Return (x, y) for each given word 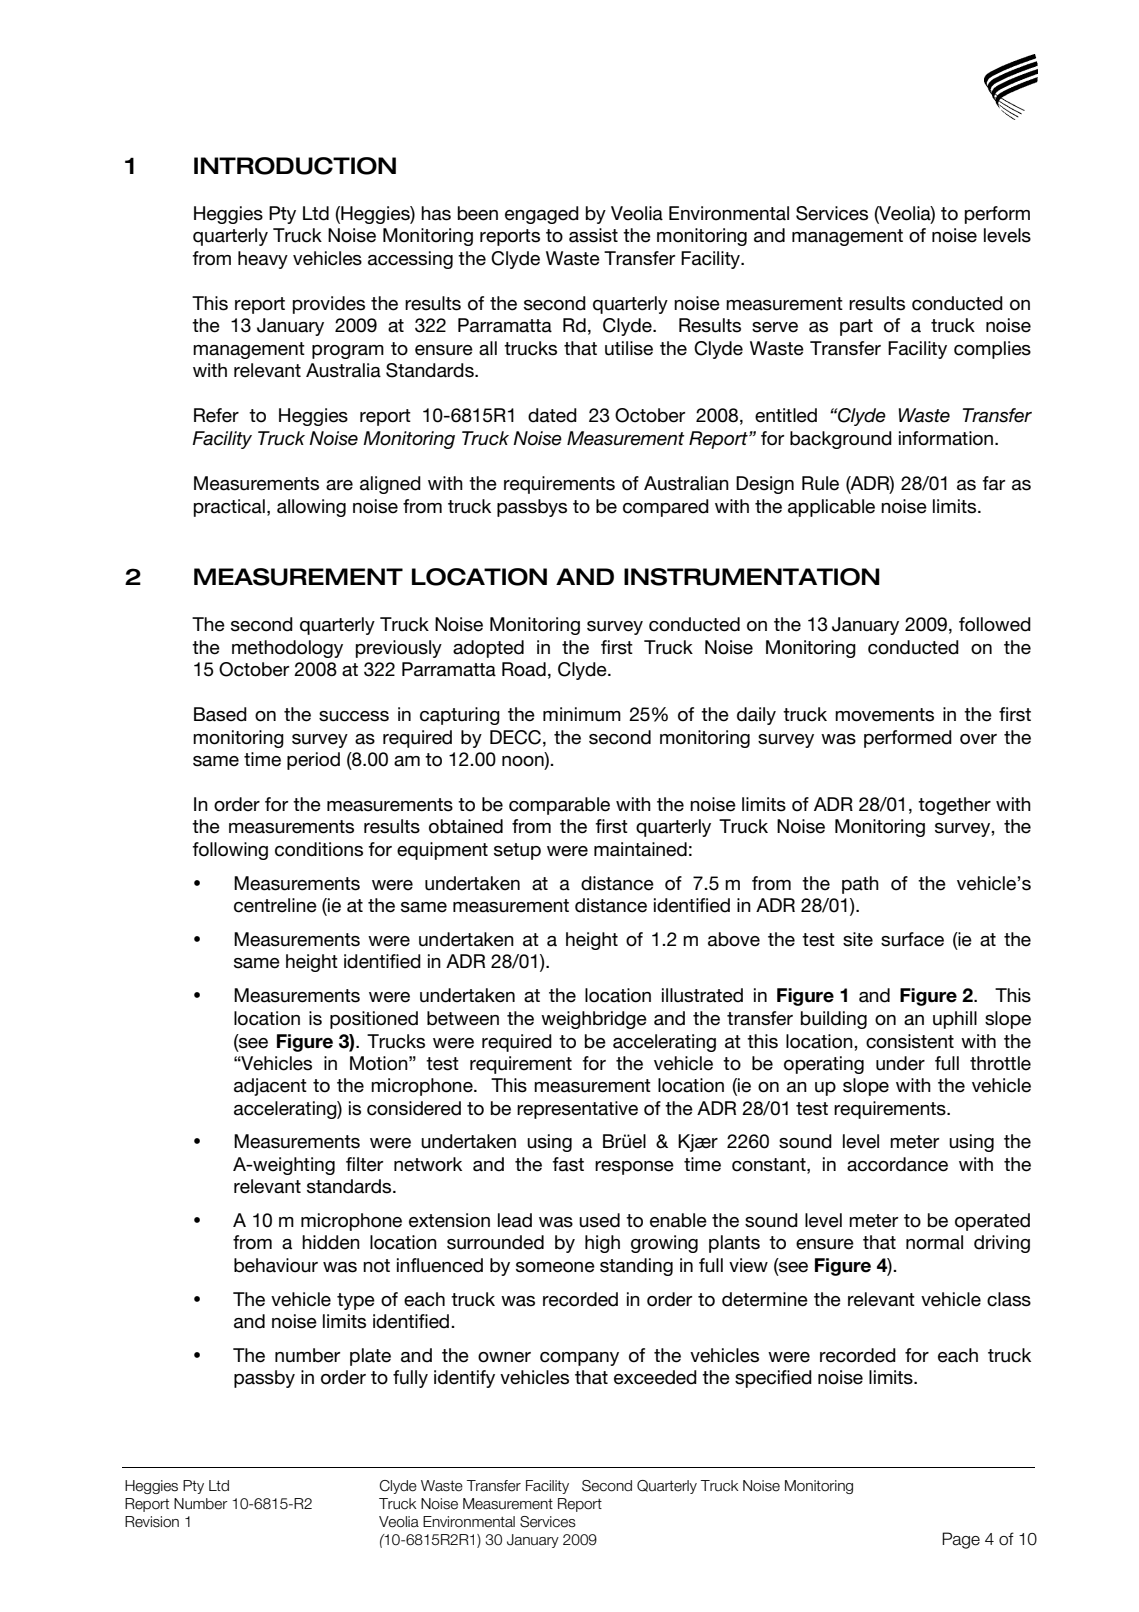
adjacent (270, 1087)
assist (593, 235)
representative (577, 1110)
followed (995, 624)
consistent (910, 1041)
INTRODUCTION (295, 166)
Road (524, 669)
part (856, 327)
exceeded (655, 1377)
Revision (152, 1522)
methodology (287, 649)
